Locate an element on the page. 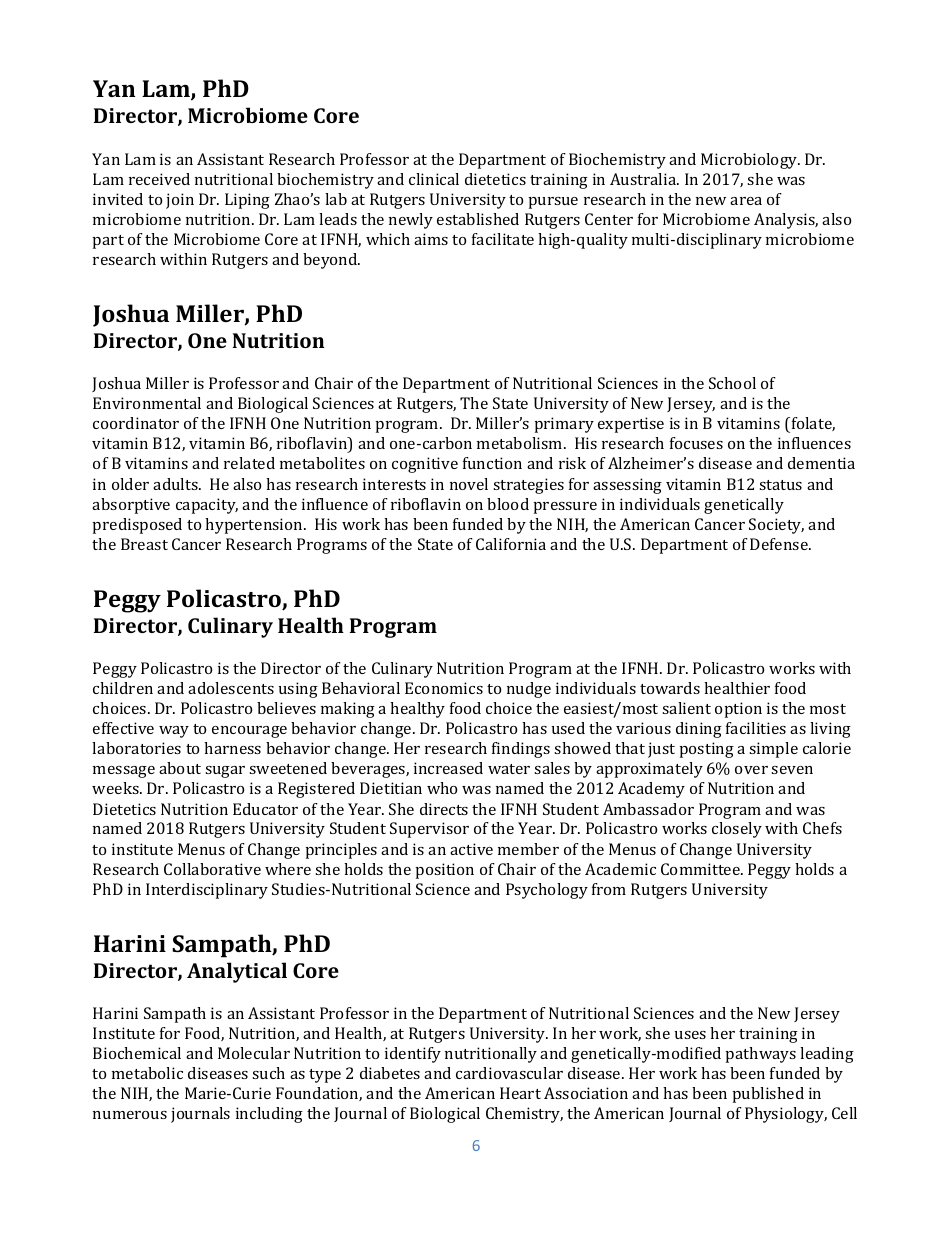 This image has width=952, height=1233. option is located at coordinates (738, 710).
